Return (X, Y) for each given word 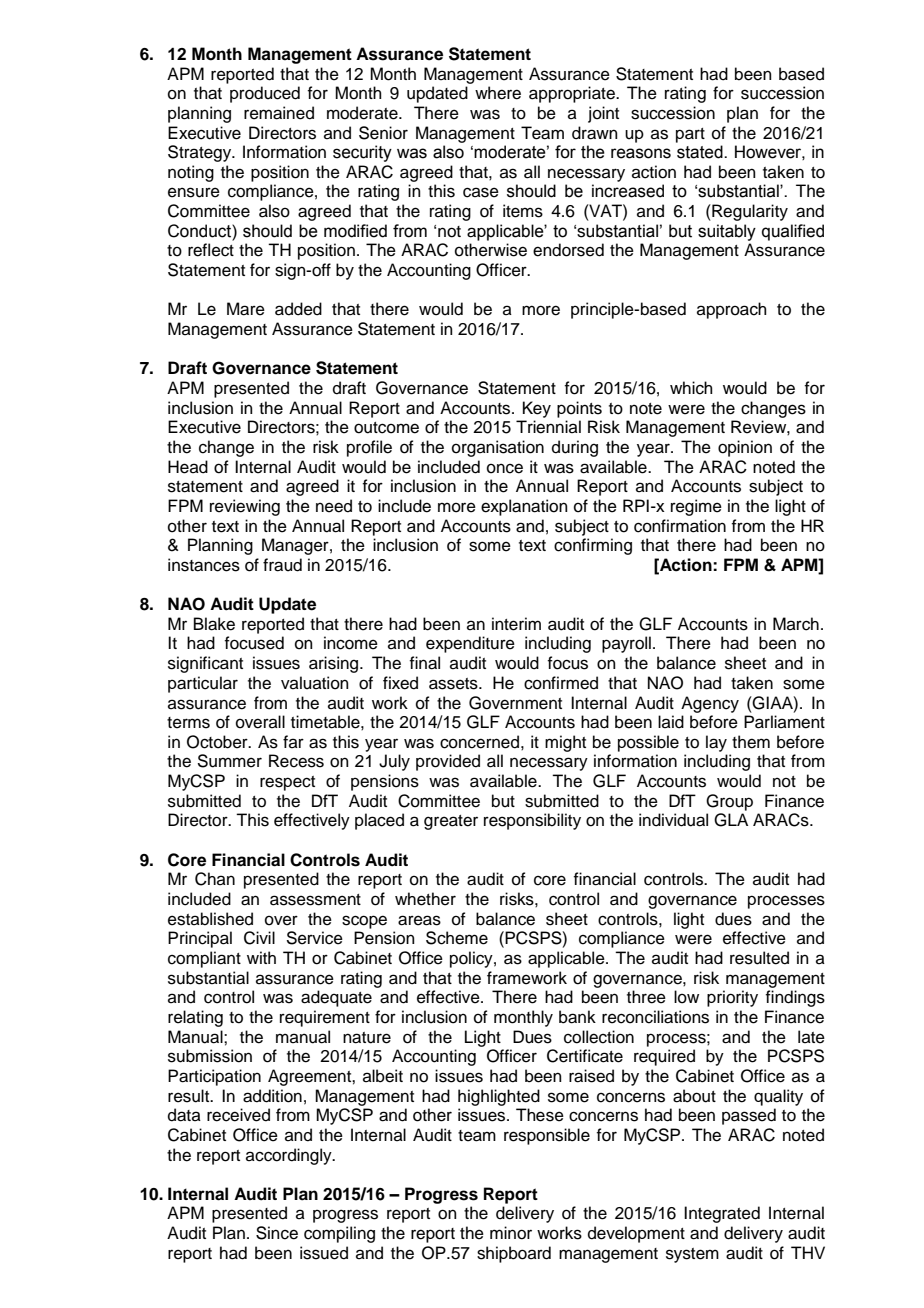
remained (279, 113)
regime (696, 507)
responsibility (532, 821)
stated (701, 152)
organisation (498, 448)
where (498, 93)
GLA (731, 820)
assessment (315, 900)
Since (277, 1233)
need (334, 506)
